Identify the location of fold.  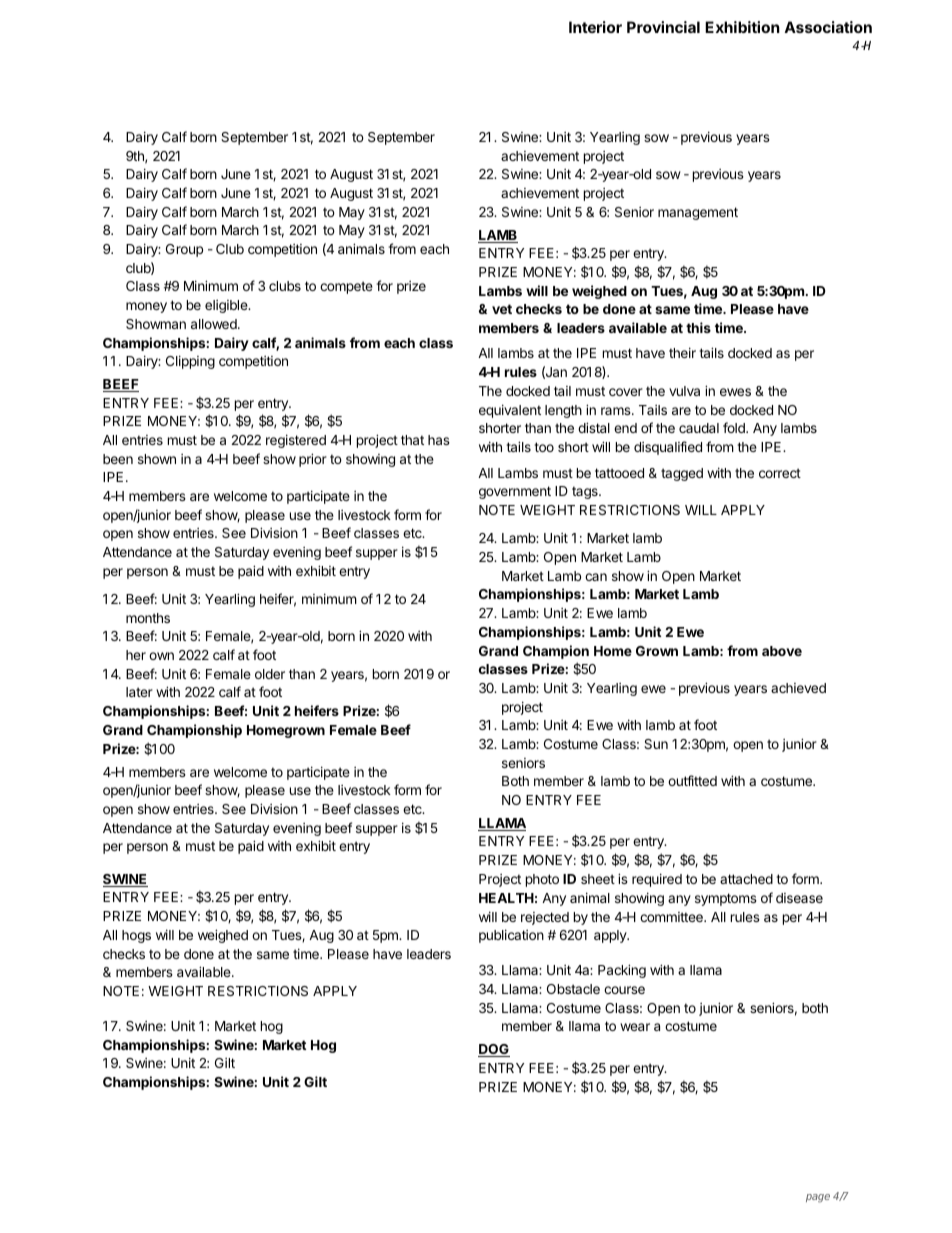
(735, 427).
